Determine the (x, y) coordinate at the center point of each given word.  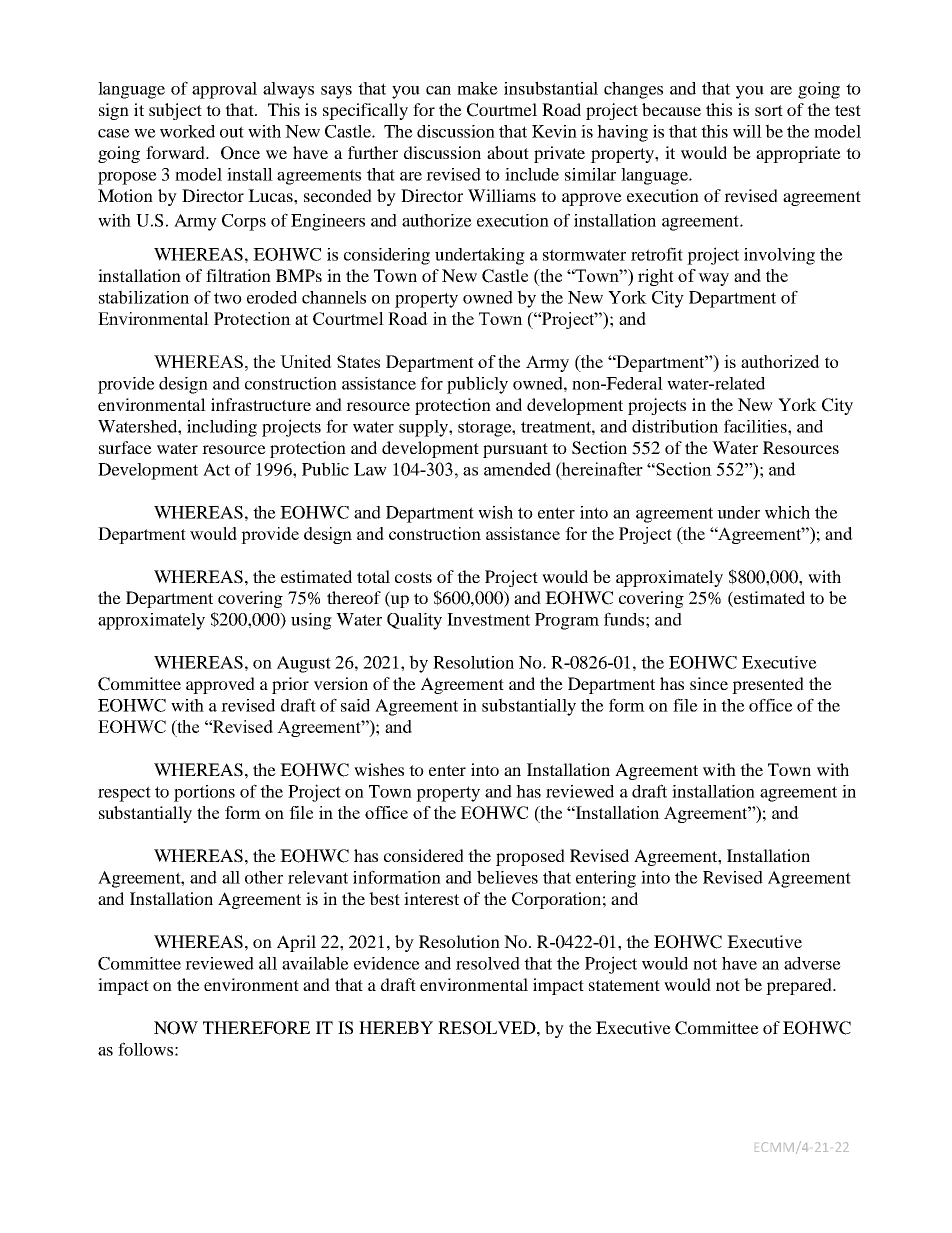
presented (768, 685)
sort (769, 110)
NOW (176, 1028)
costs (413, 577)
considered (424, 855)
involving (779, 256)
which (787, 512)
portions (204, 793)
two (228, 298)
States (358, 361)
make (477, 88)
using (311, 621)
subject (175, 111)
